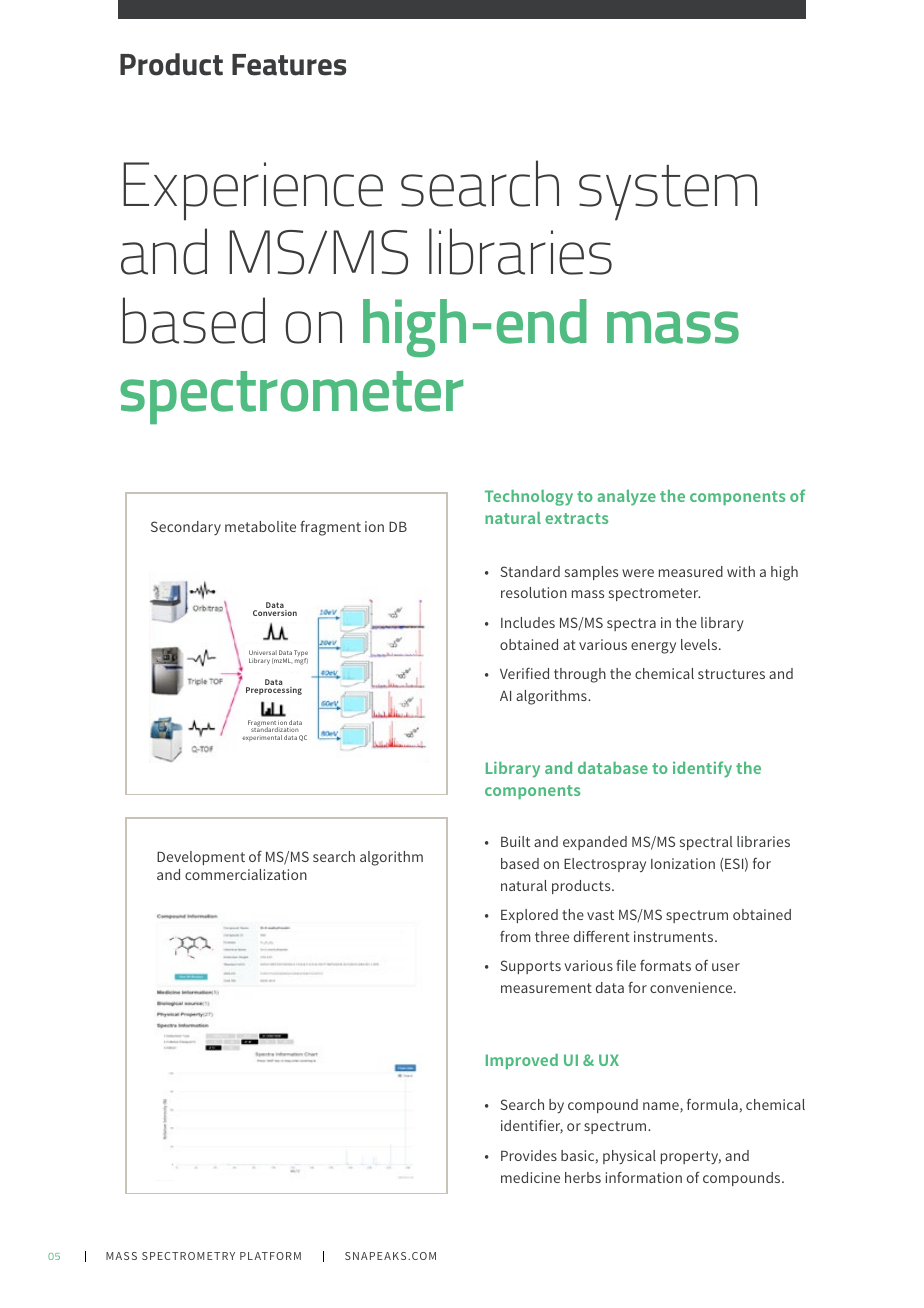 The width and height of the screenshot is (924, 1308). What do you see at coordinates (691, 571) in the screenshot?
I see `measured` at bounding box center [691, 571].
